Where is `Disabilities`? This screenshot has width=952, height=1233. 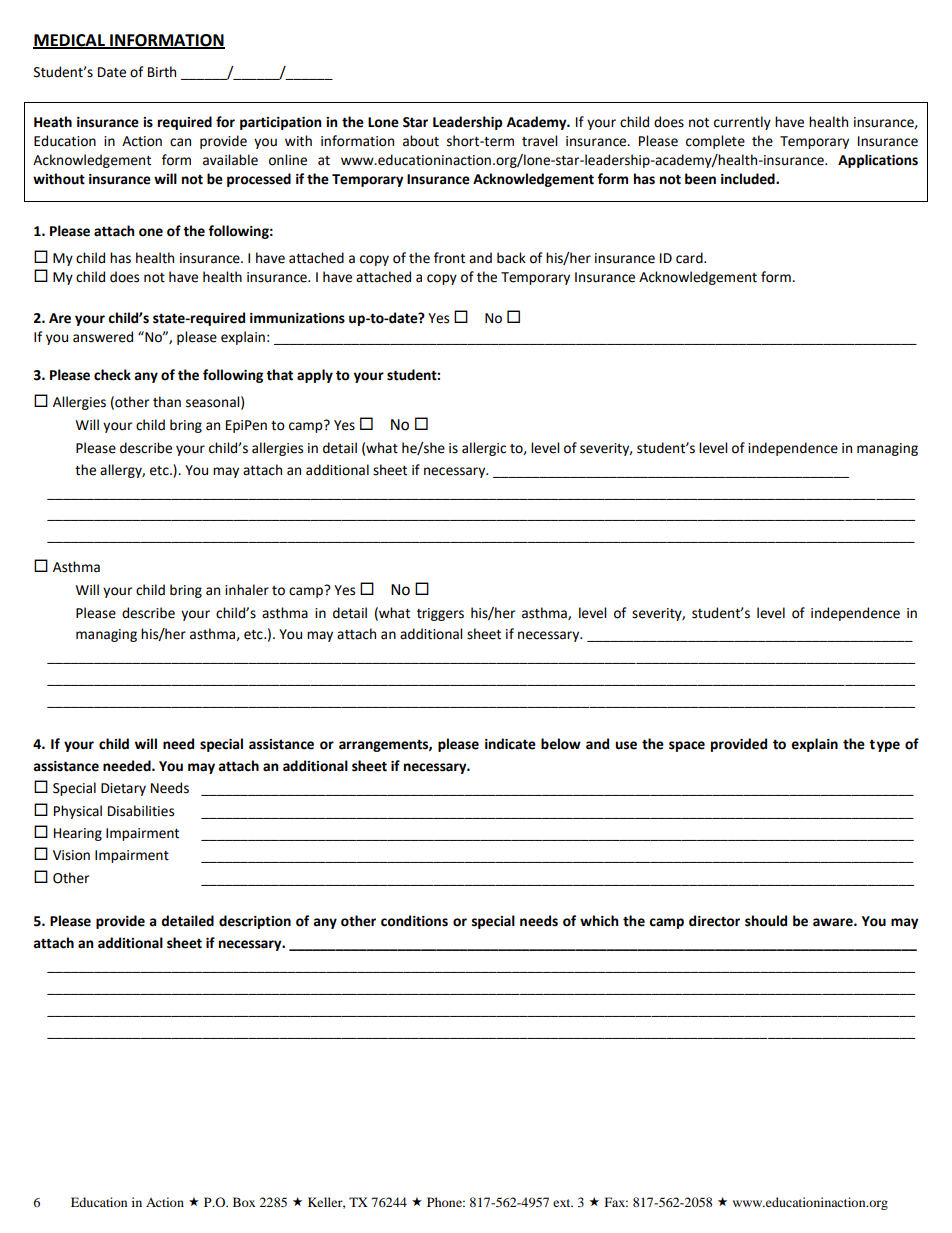 Disabilities is located at coordinates (141, 811).
